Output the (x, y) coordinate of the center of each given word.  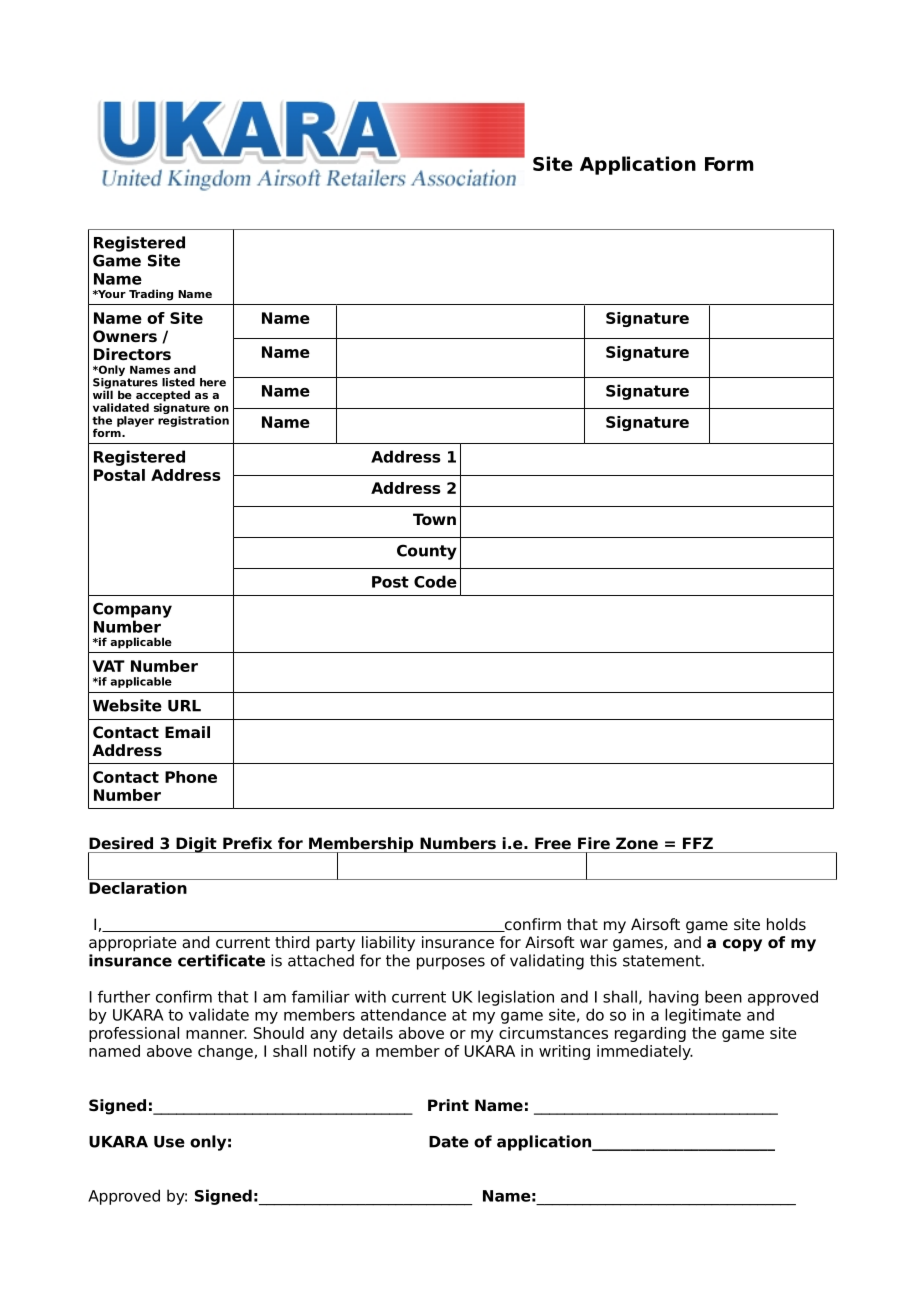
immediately (645, 1052)
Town (434, 519)
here (213, 382)
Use (169, 1142)
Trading (151, 295)
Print (448, 1105)
